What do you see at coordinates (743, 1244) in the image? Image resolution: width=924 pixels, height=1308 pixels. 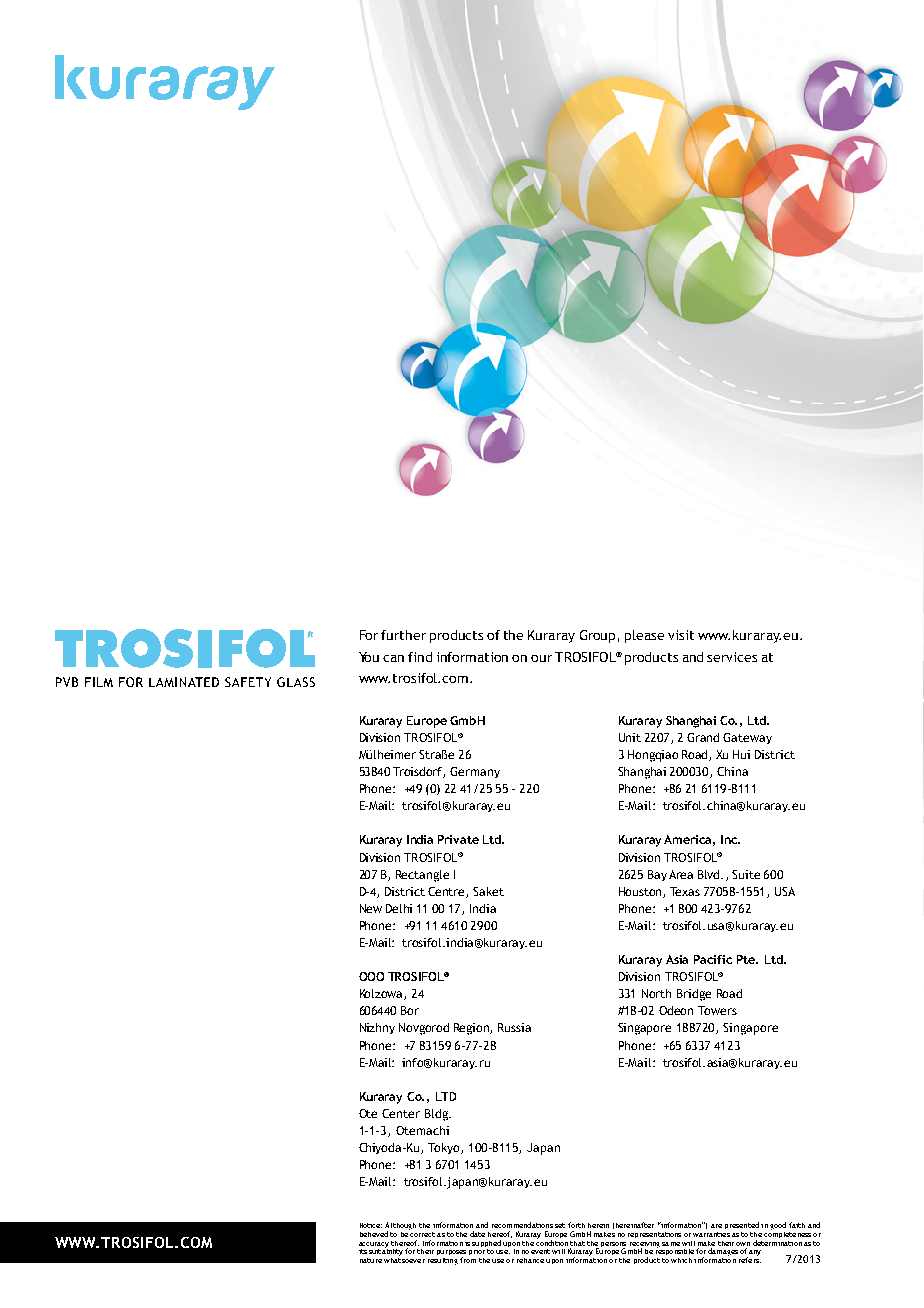 I see `own` at bounding box center [743, 1244].
